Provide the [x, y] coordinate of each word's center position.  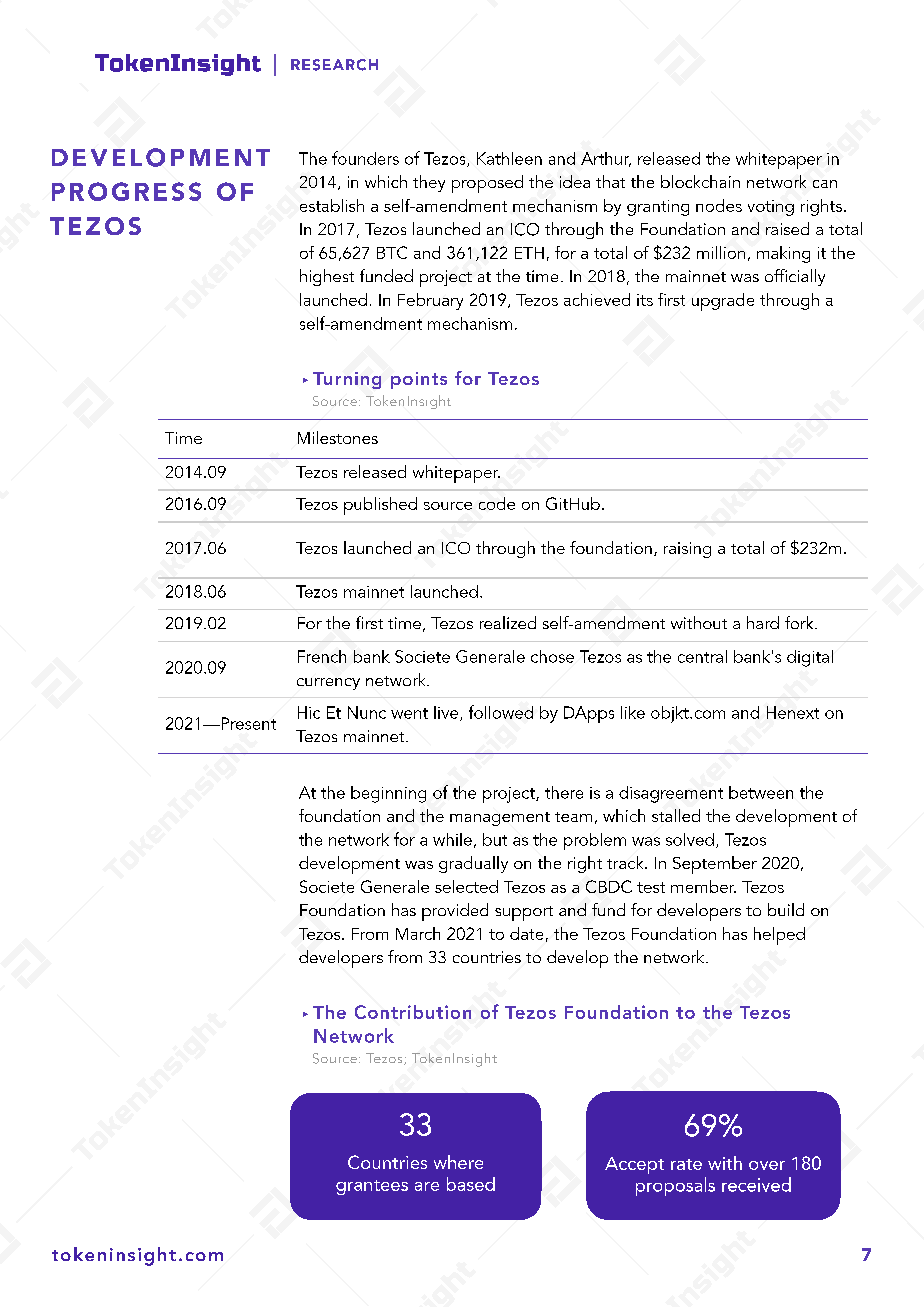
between [761, 792]
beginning [388, 794]
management [500, 819]
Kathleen [509, 158]
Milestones [338, 437]
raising [687, 550]
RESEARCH [334, 65]
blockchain [700, 181]
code [497, 503]
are [427, 1186]
